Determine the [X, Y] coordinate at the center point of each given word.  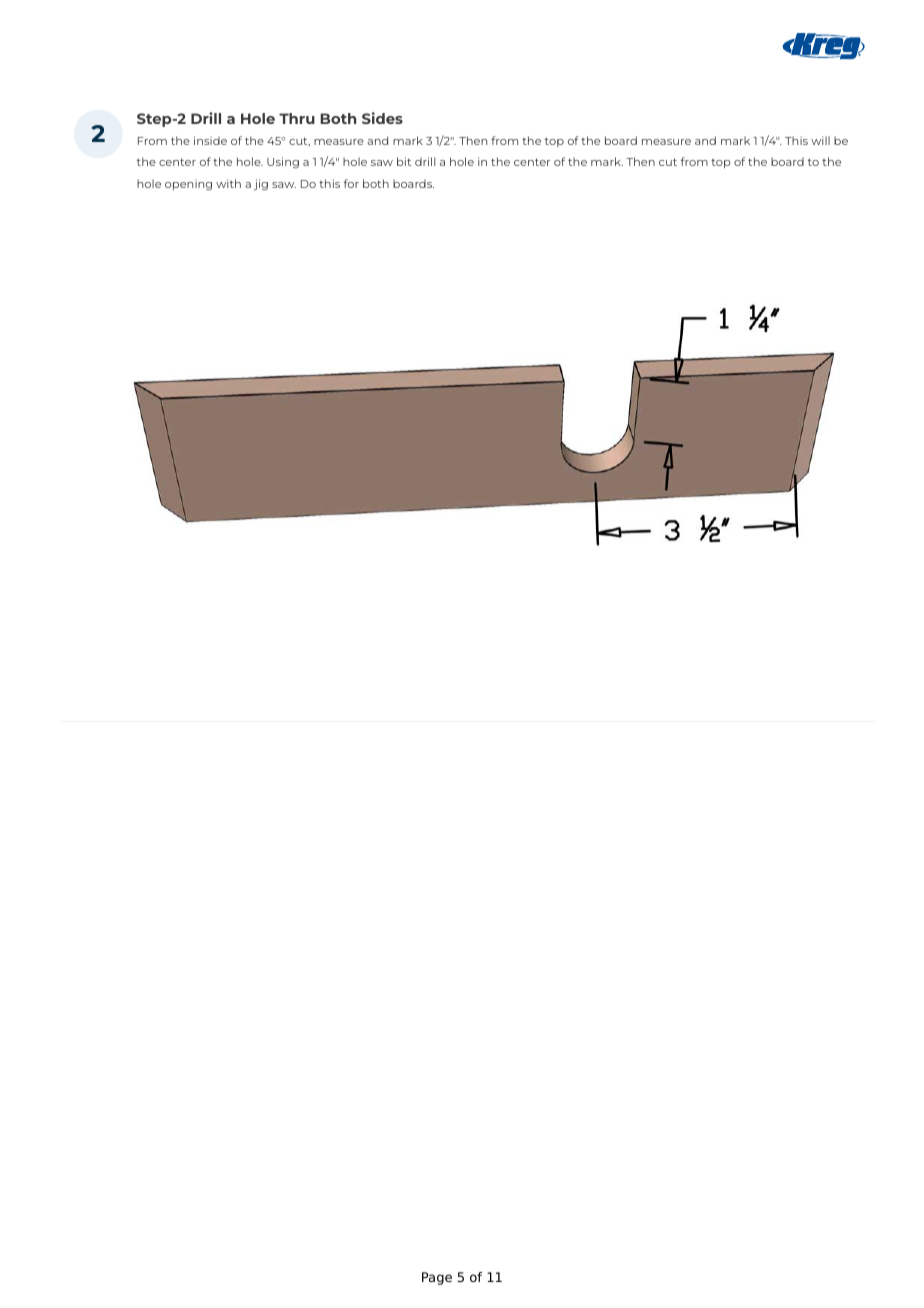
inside [210, 140]
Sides [382, 118]
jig [261, 185]
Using [283, 163]
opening [188, 184]
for [351, 183]
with [228, 183]
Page [437, 1278]
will [820, 140]
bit [404, 161]
